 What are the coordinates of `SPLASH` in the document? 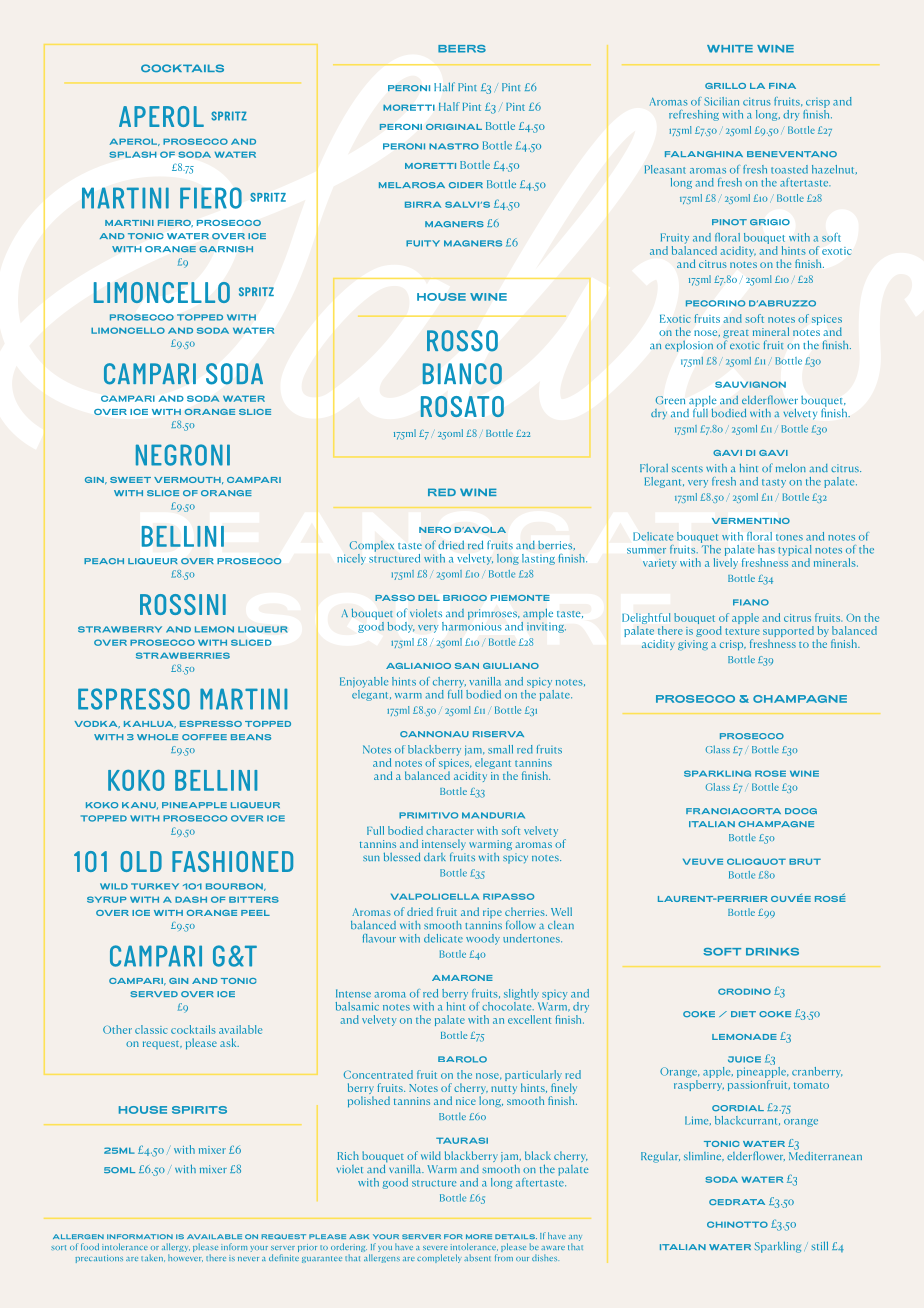 It's located at (132, 154).
